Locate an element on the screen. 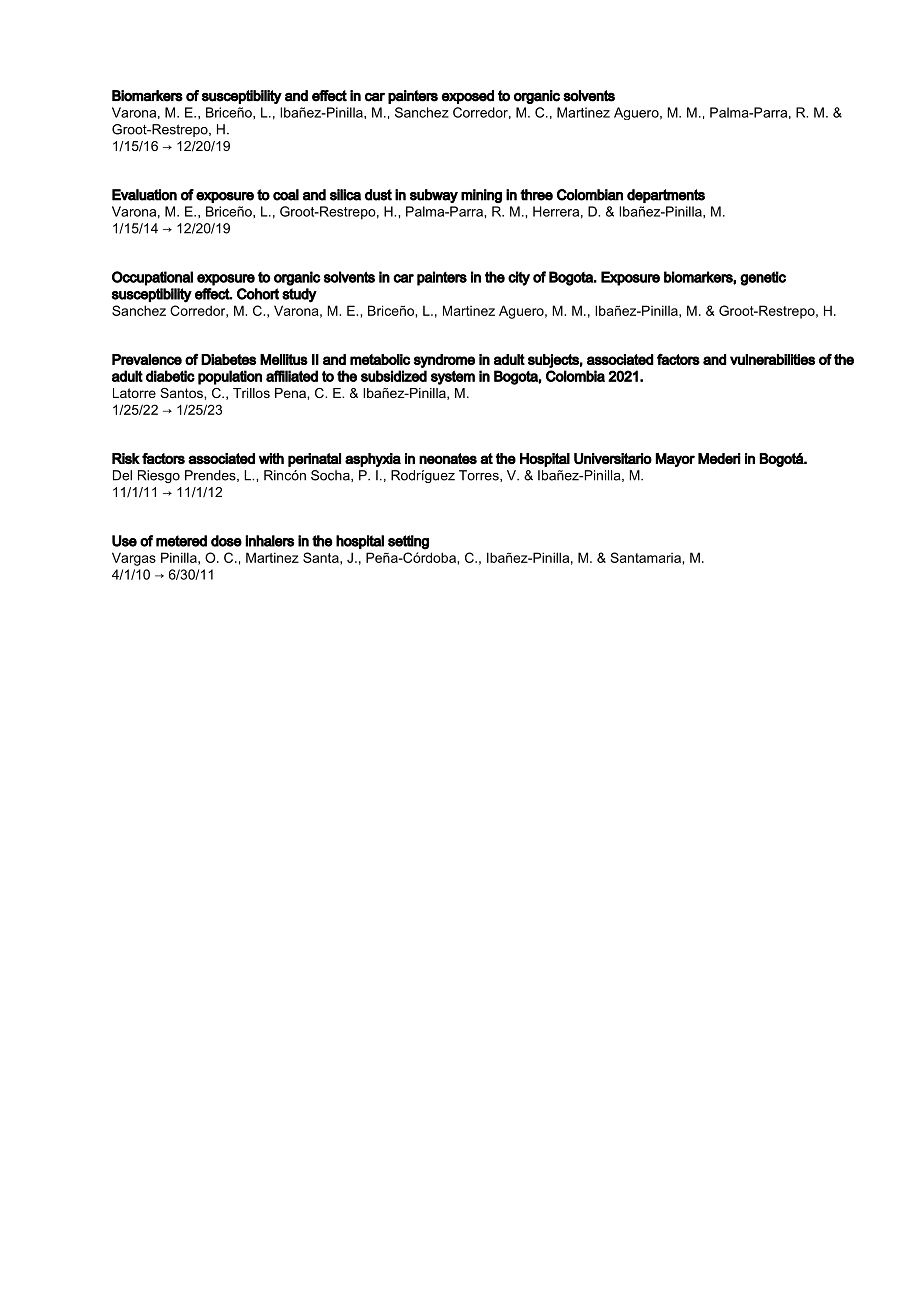 The height and width of the screenshot is (1308, 924). Evaluation is located at coordinates (144, 195).
